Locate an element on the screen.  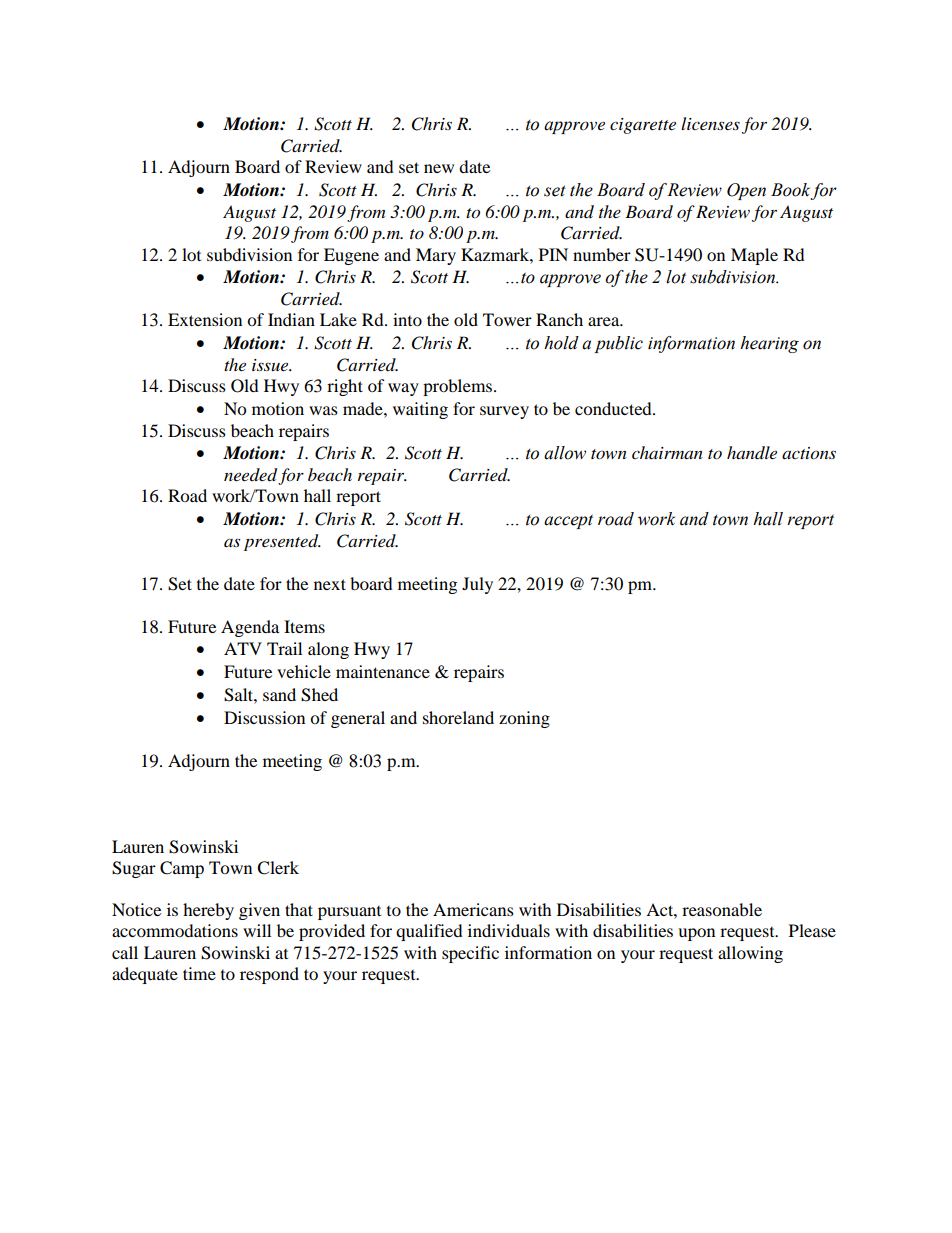
survey is located at coordinates (504, 412).
